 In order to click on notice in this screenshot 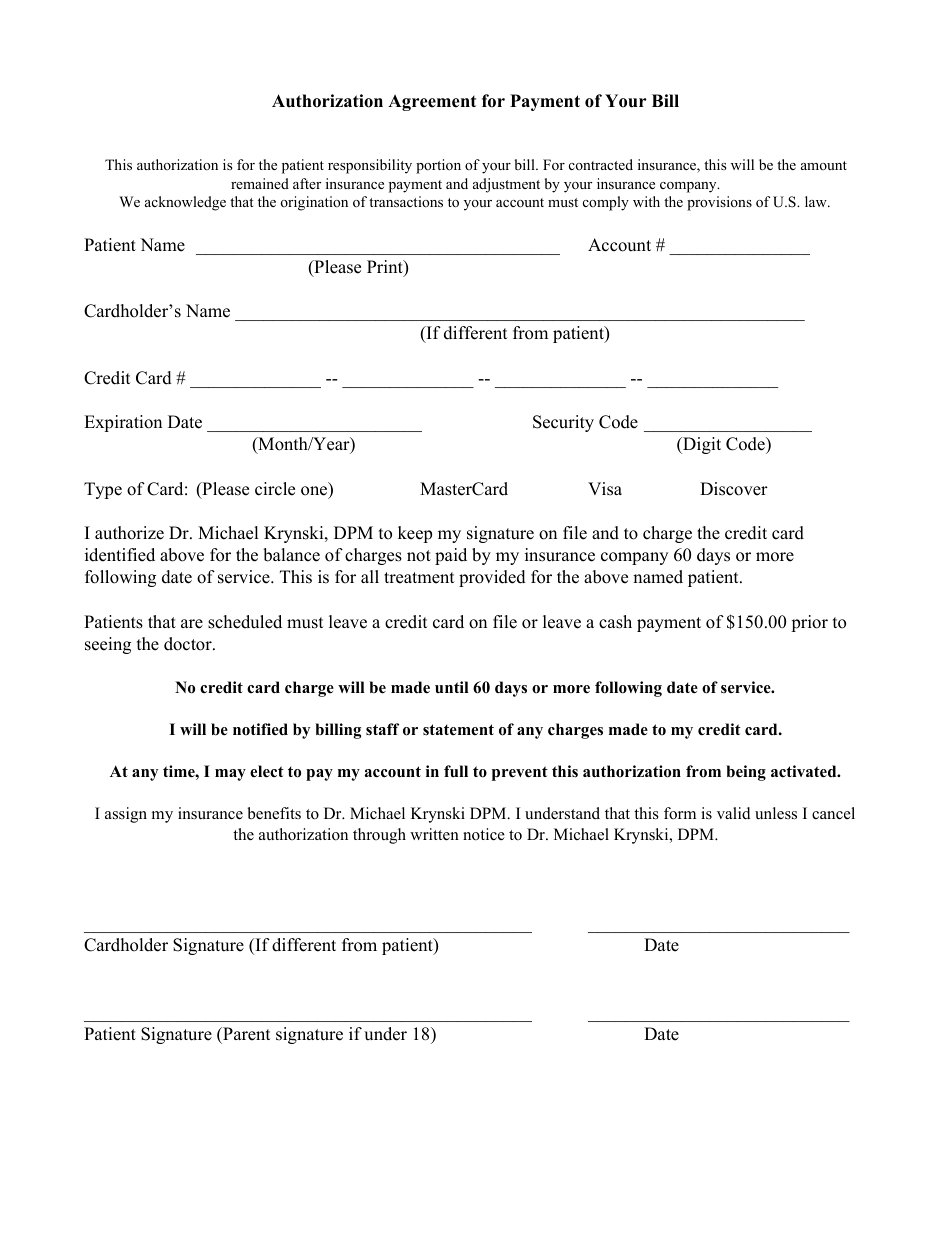, I will do `click(484, 834)`.
